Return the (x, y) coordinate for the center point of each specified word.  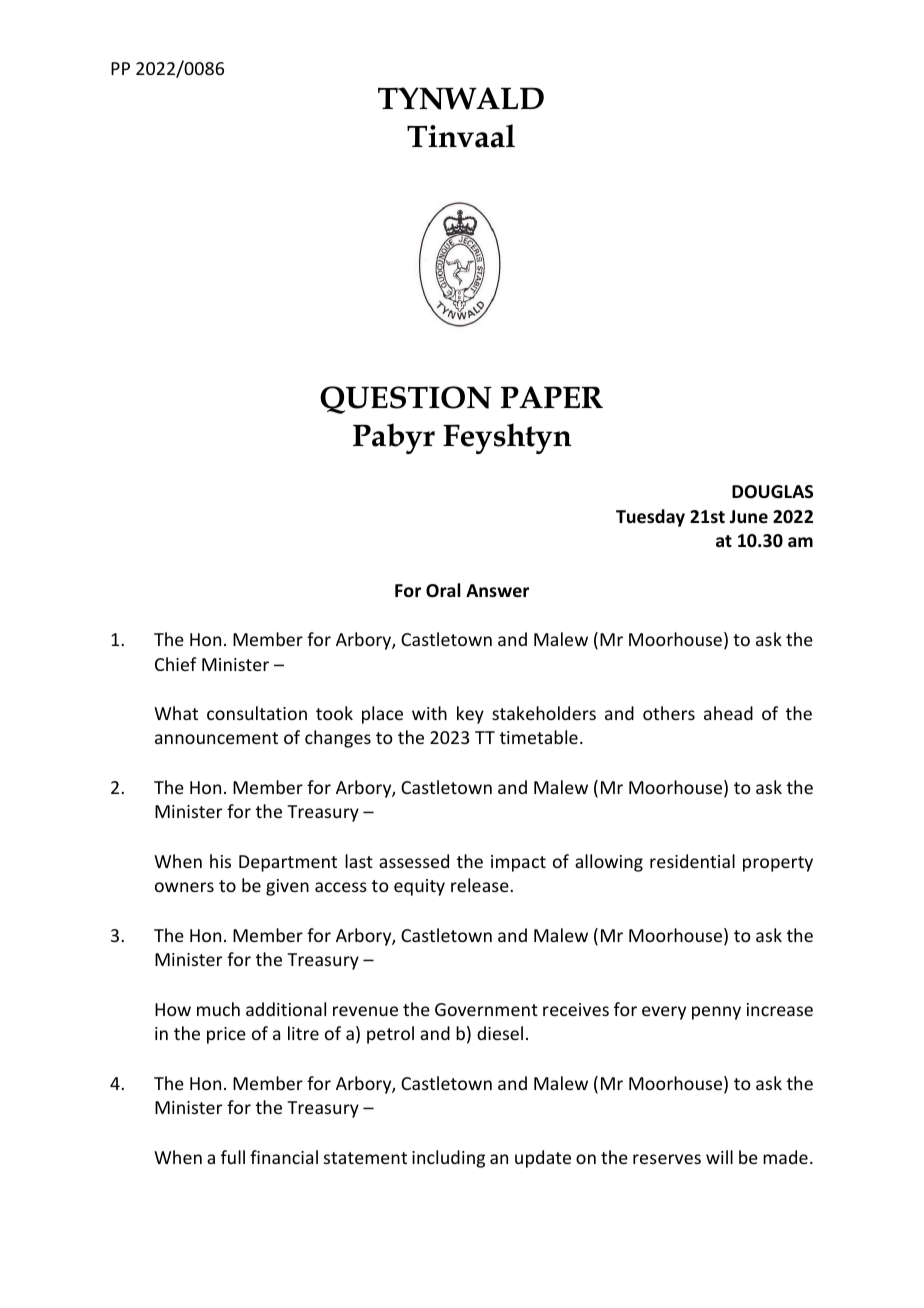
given (287, 887)
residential (692, 861)
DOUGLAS (772, 492)
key (470, 715)
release (480, 885)
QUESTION (406, 400)
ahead (728, 713)
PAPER (552, 397)
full (233, 1157)
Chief (176, 664)
